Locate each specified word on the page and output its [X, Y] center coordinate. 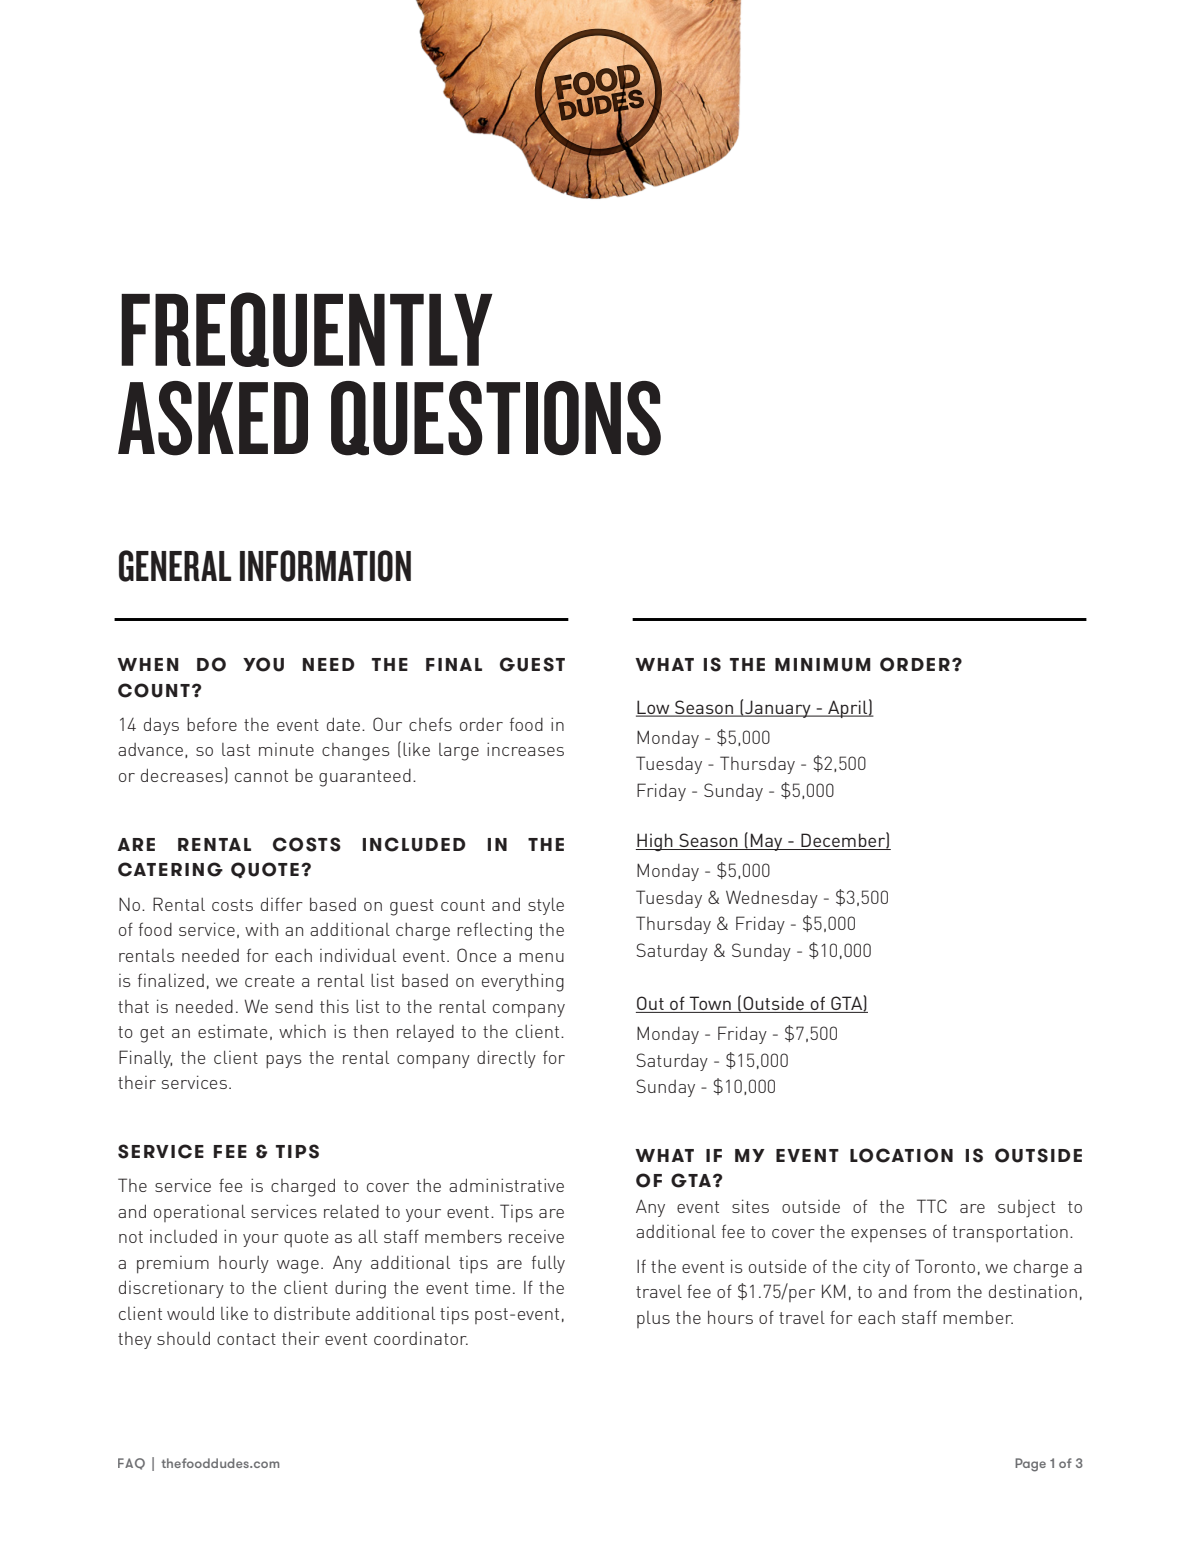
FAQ [131, 1464]
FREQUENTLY [307, 329]
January [778, 709]
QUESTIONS [496, 418]
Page [1030, 1465]
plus [653, 1319]
